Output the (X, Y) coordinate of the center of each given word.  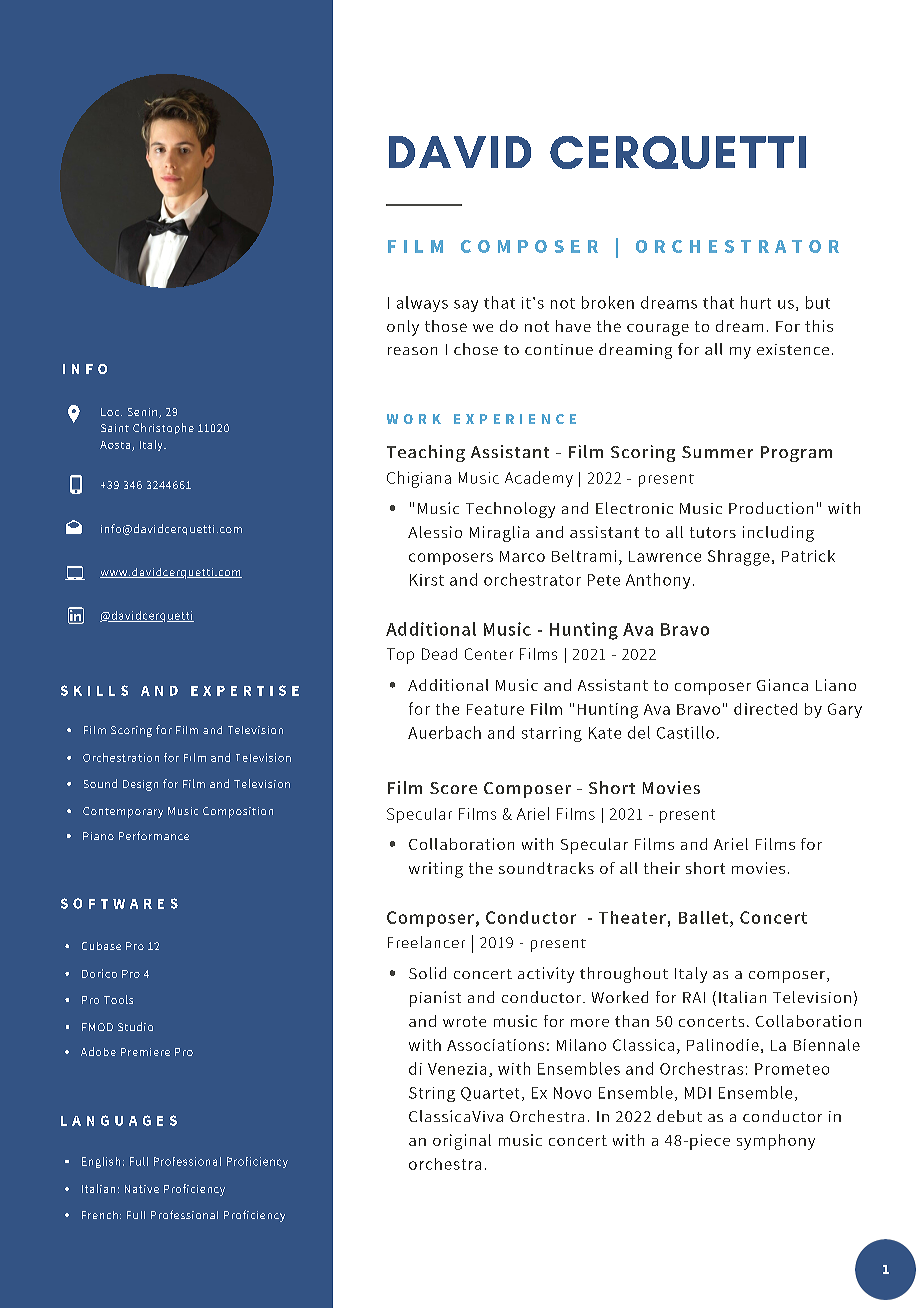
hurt (756, 302)
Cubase (101, 946)
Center (489, 654)
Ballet (703, 917)
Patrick (808, 556)
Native (142, 1189)
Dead (439, 654)
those (446, 326)
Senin (144, 413)
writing (436, 870)
